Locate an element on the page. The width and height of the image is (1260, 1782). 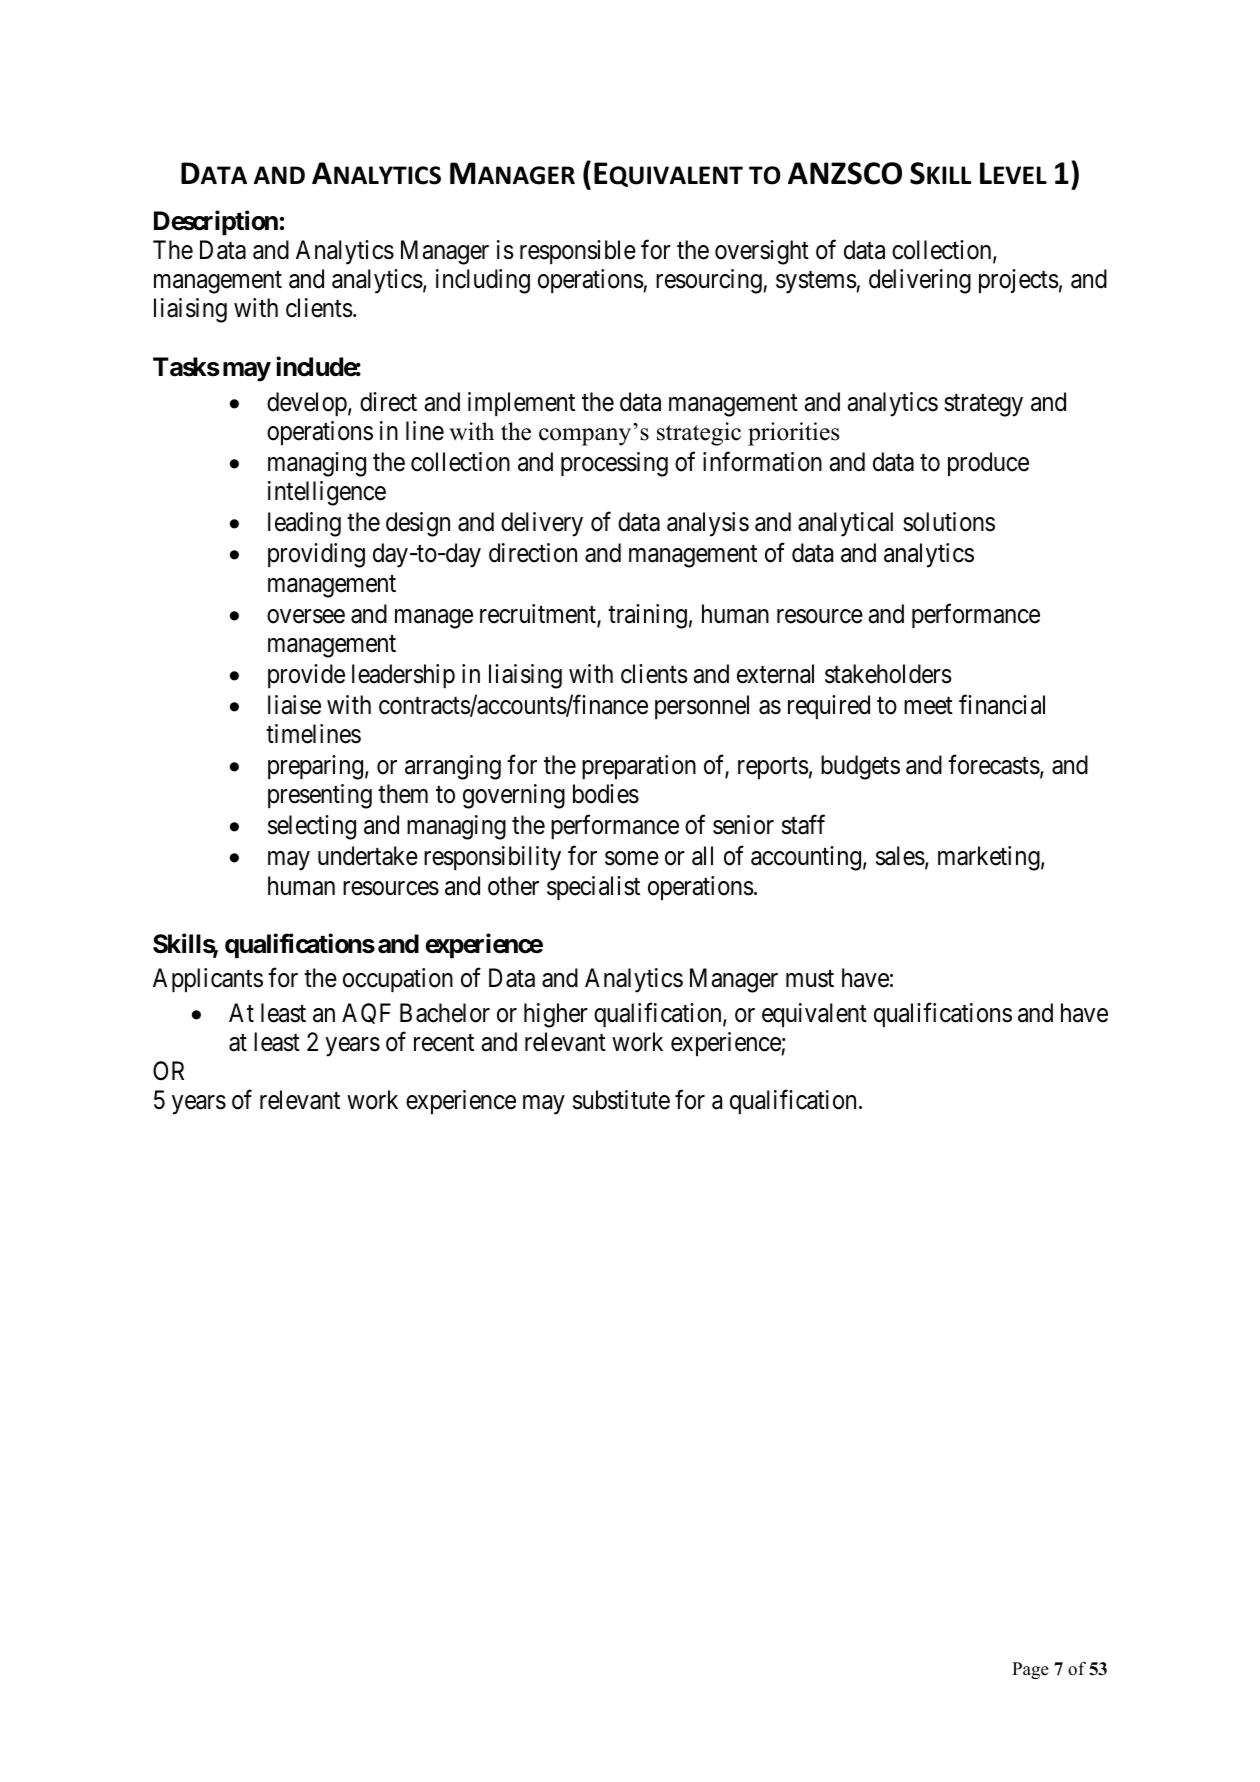
Description is located at coordinates (216, 222).
